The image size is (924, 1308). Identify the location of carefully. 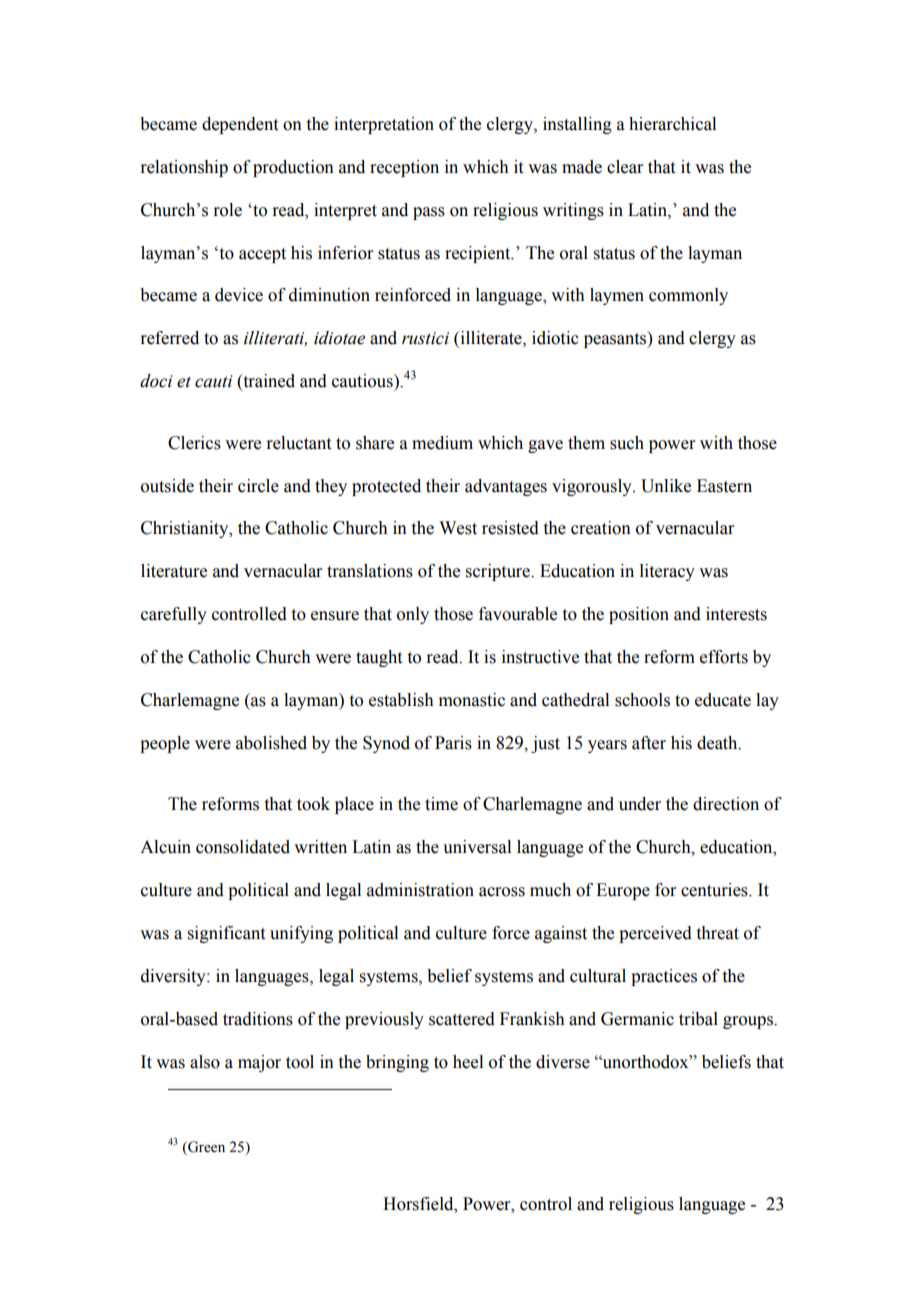
(174, 615).
